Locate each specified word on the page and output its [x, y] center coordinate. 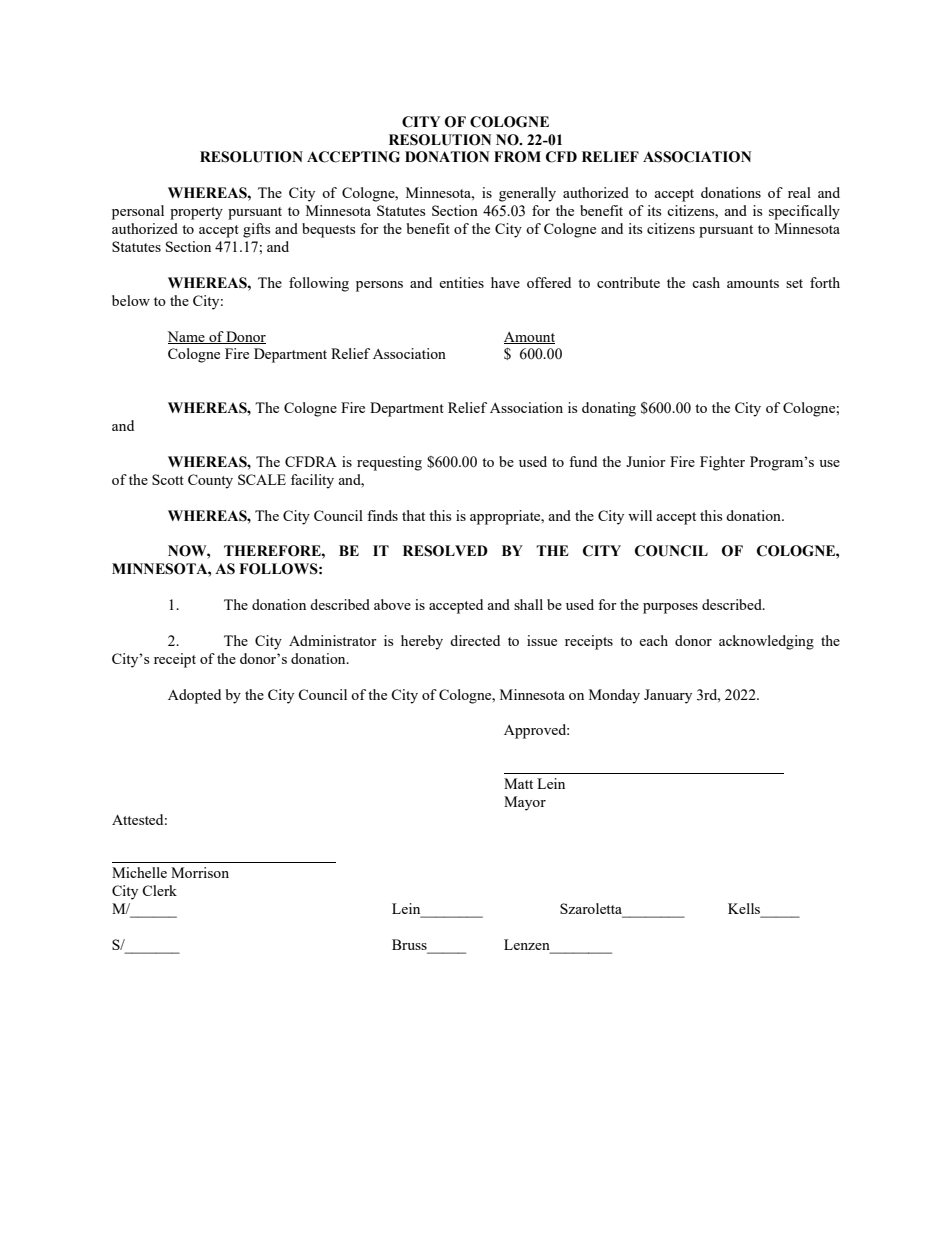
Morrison [200, 872]
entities [461, 282]
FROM [517, 157]
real [799, 192]
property [196, 213]
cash [706, 282]
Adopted [194, 696]
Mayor [525, 803]
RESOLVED [445, 551]
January [668, 696]
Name [187, 337]
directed [475, 640]
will [640, 515]
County [210, 481]
